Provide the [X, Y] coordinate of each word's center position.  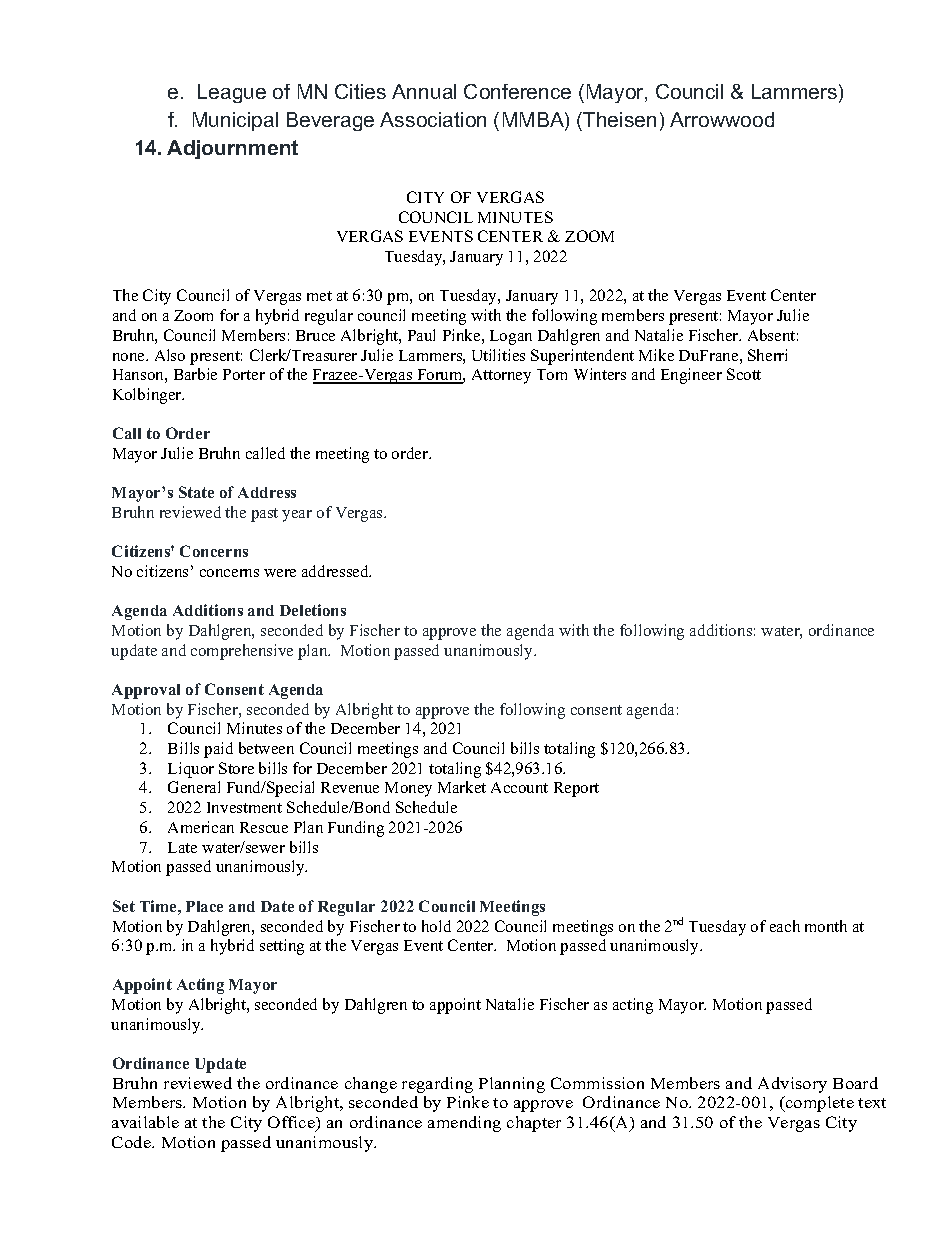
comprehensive [242, 652]
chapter [534, 1124]
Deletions [313, 610]
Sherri [767, 355]
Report [576, 789]
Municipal [235, 121]
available [145, 1122]
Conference [517, 91]
